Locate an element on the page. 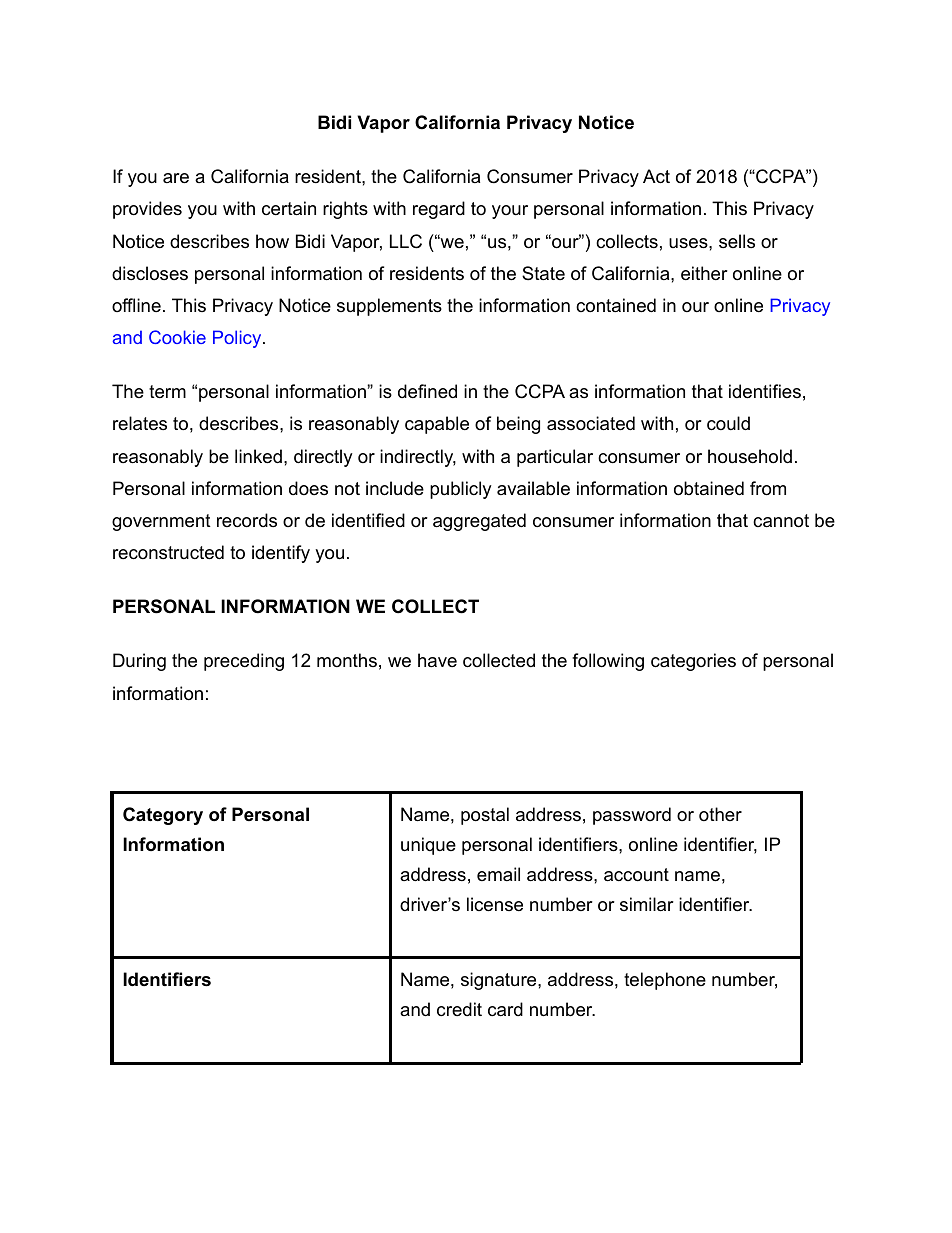  could is located at coordinates (728, 423).
